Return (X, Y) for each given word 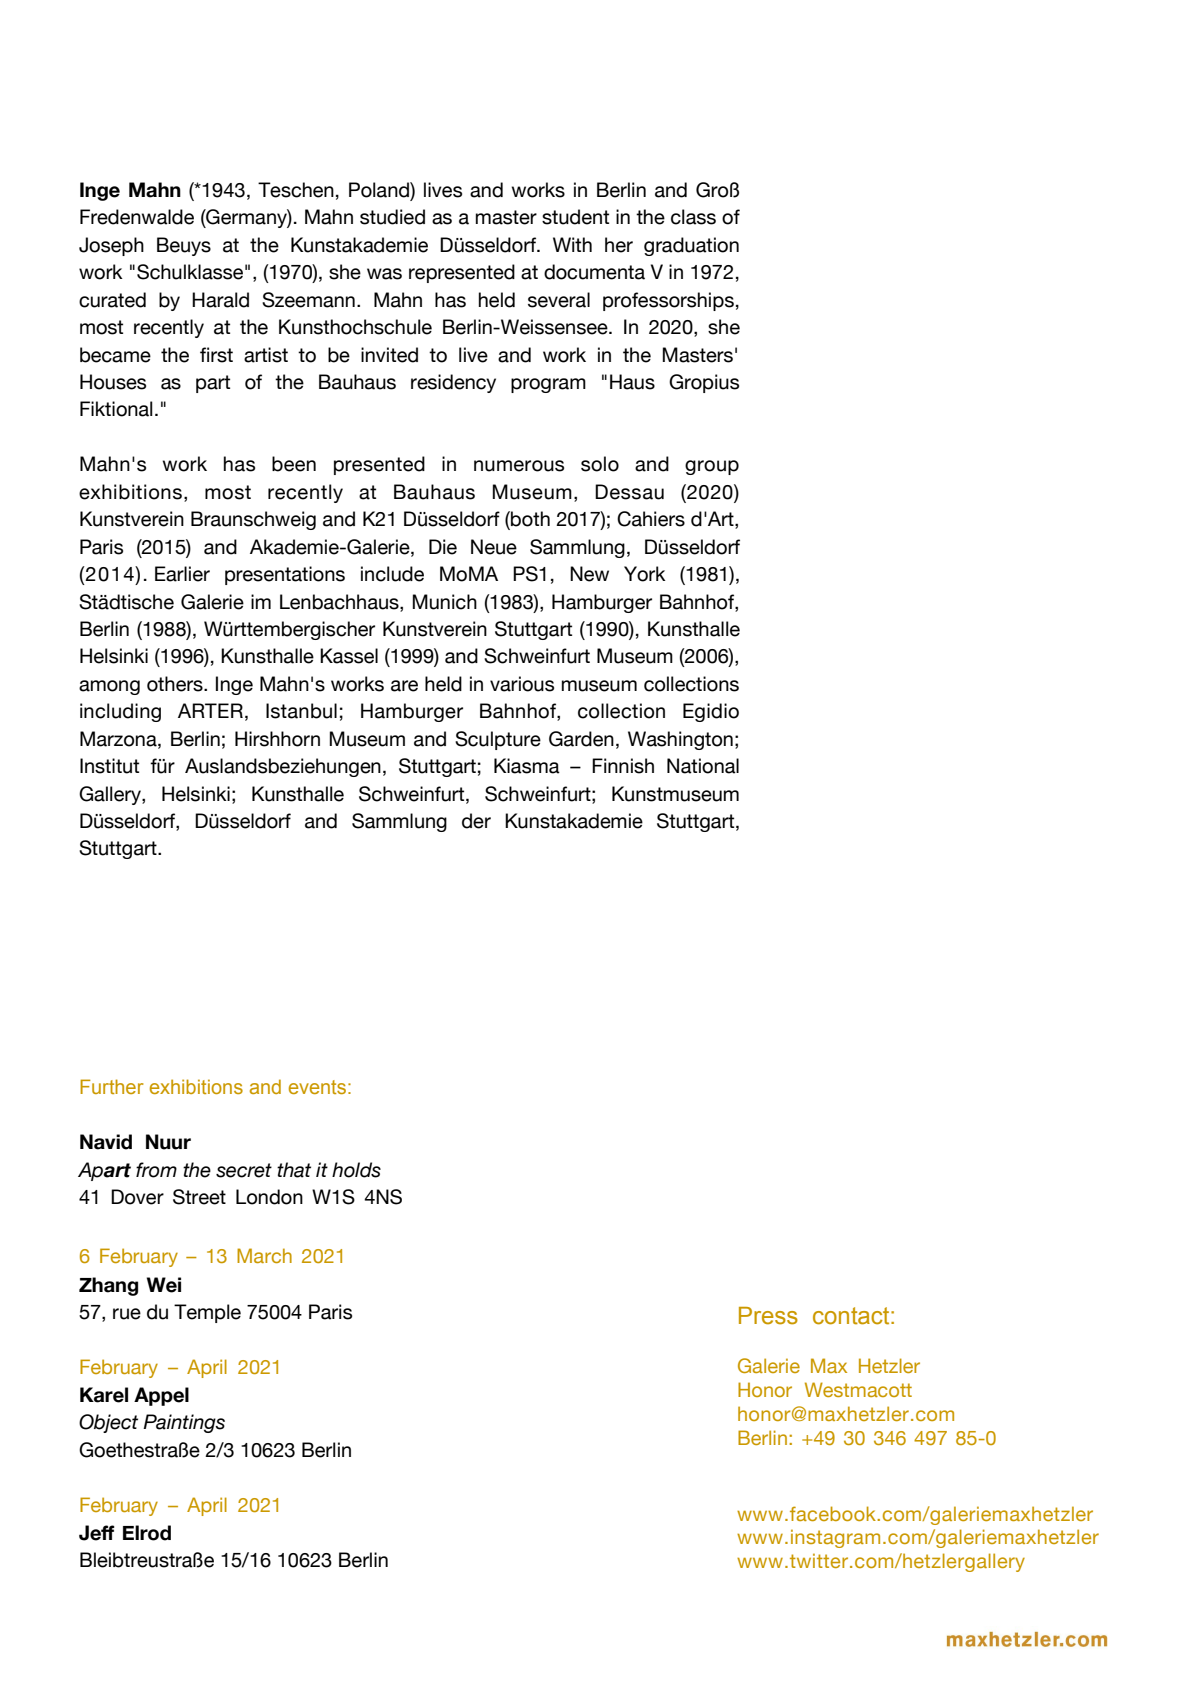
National (703, 766)
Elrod (147, 1533)
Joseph (111, 246)
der (476, 821)
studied (392, 217)
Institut (109, 766)
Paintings (184, 1423)
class (693, 217)
